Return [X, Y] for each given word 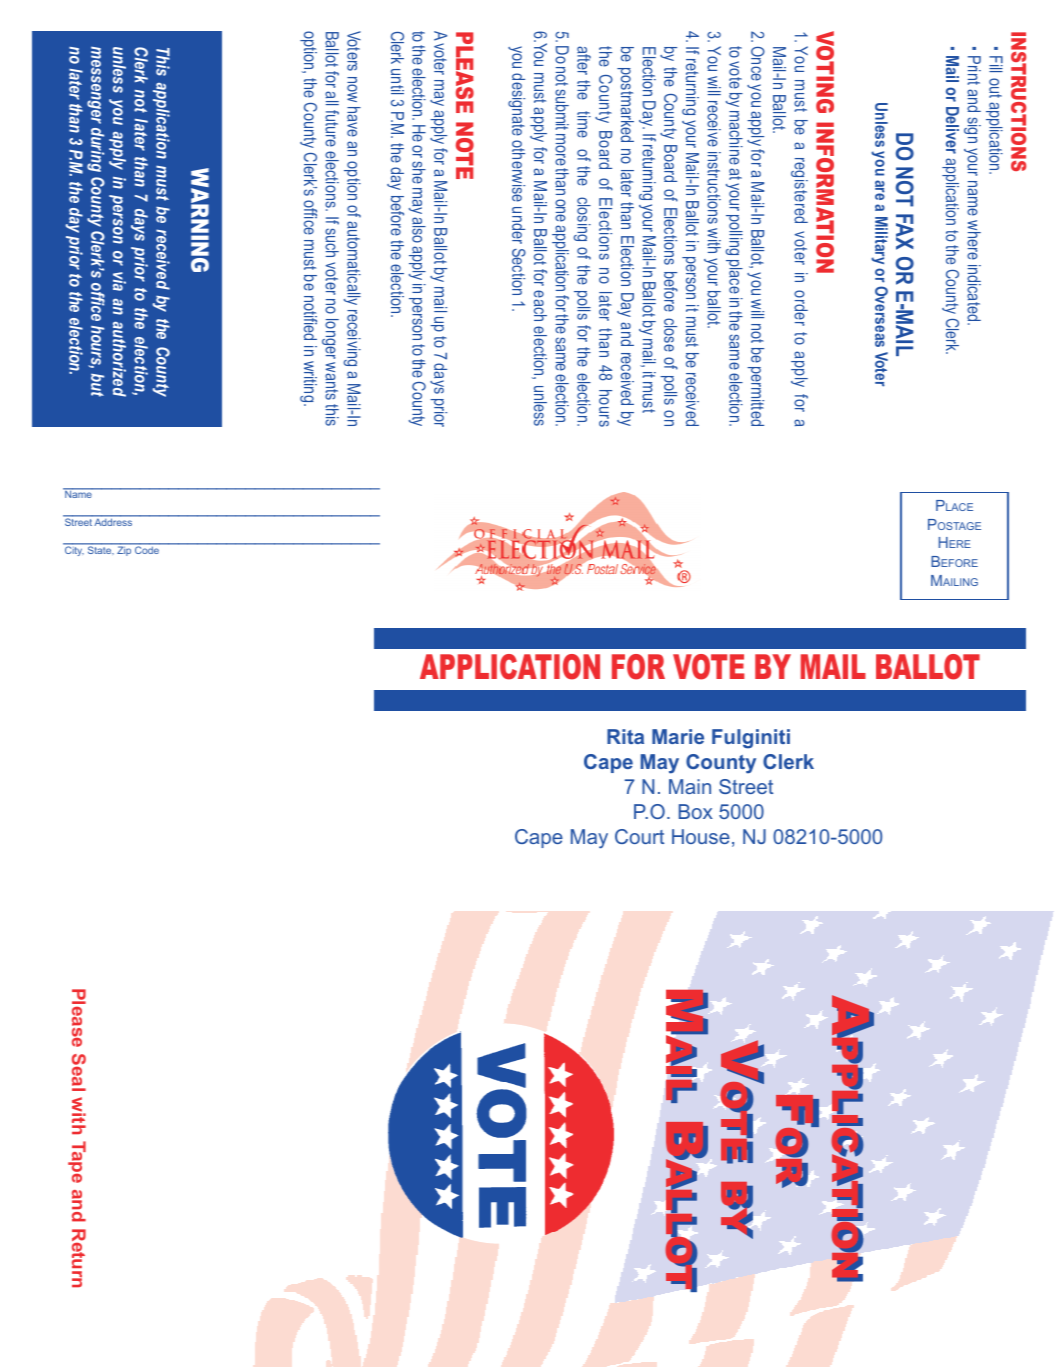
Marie [678, 736]
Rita [625, 736]
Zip [124, 550]
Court [639, 836]
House [701, 836]
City [74, 550]
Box [696, 811]
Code [147, 549]
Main [690, 786]
